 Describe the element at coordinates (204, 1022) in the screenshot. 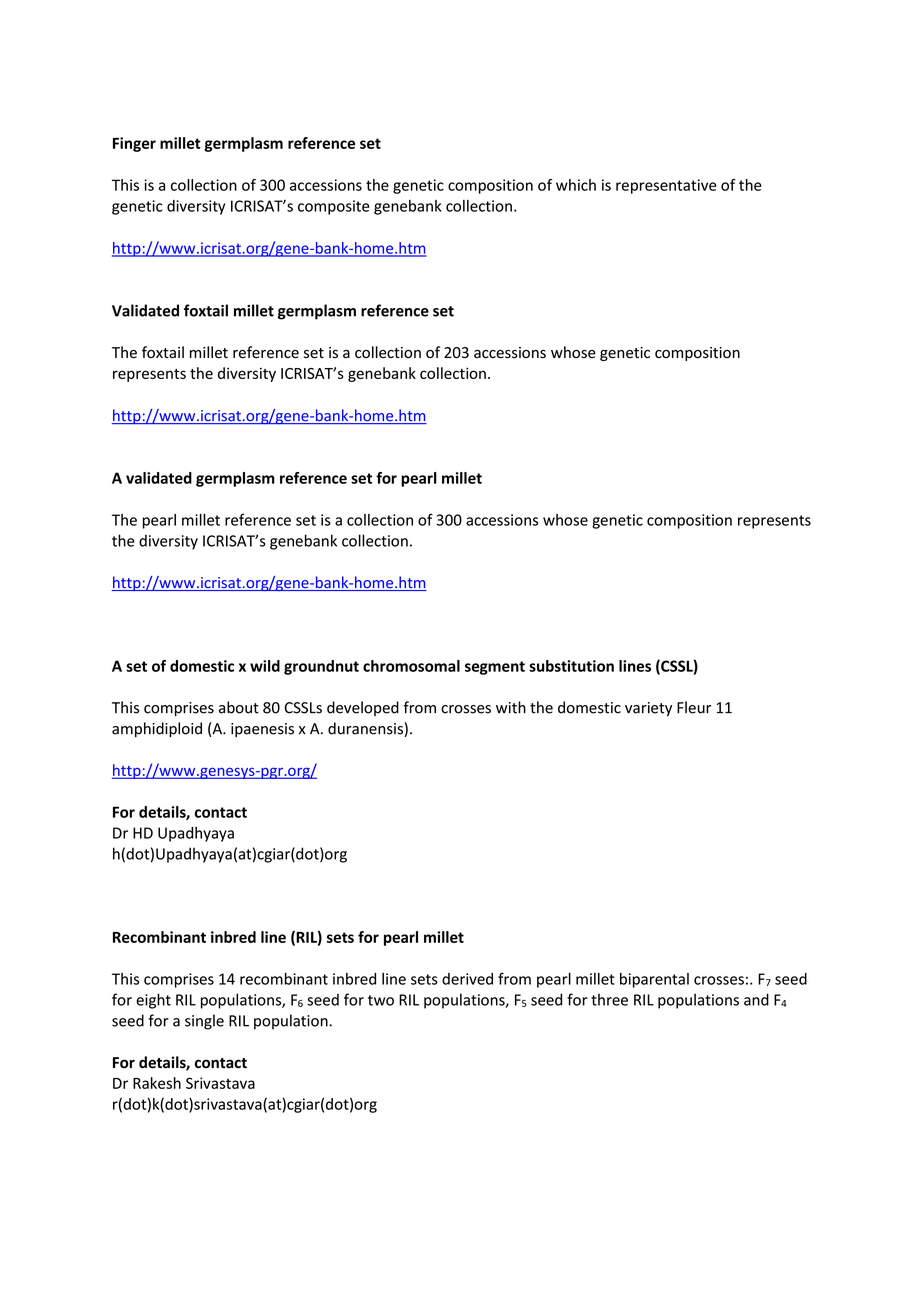

I see `single` at that location.
